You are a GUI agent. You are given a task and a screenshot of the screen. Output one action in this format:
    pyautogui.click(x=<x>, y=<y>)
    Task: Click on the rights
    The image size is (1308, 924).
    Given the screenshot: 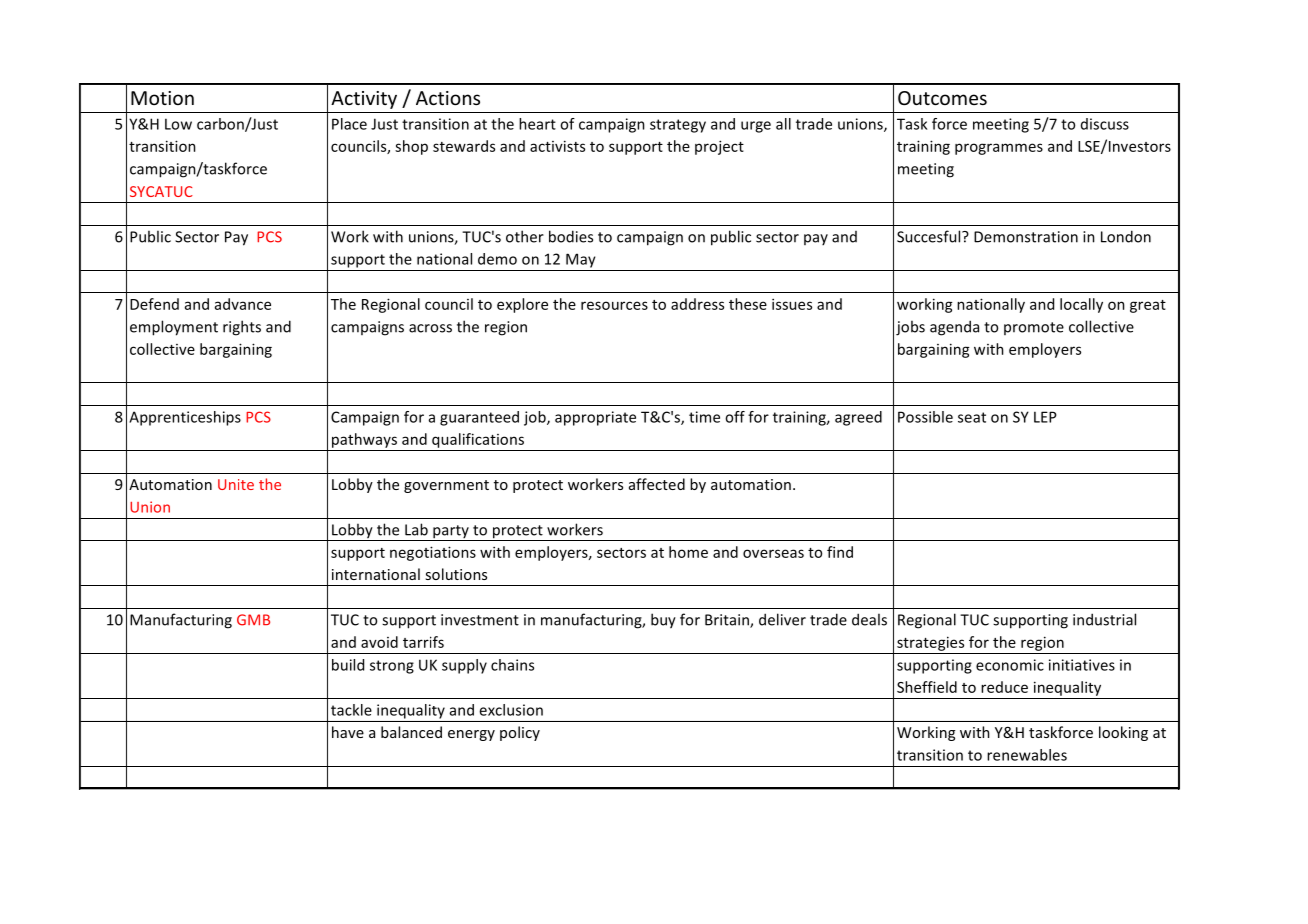 What is the action you would take?
    pyautogui.click(x=242, y=328)
